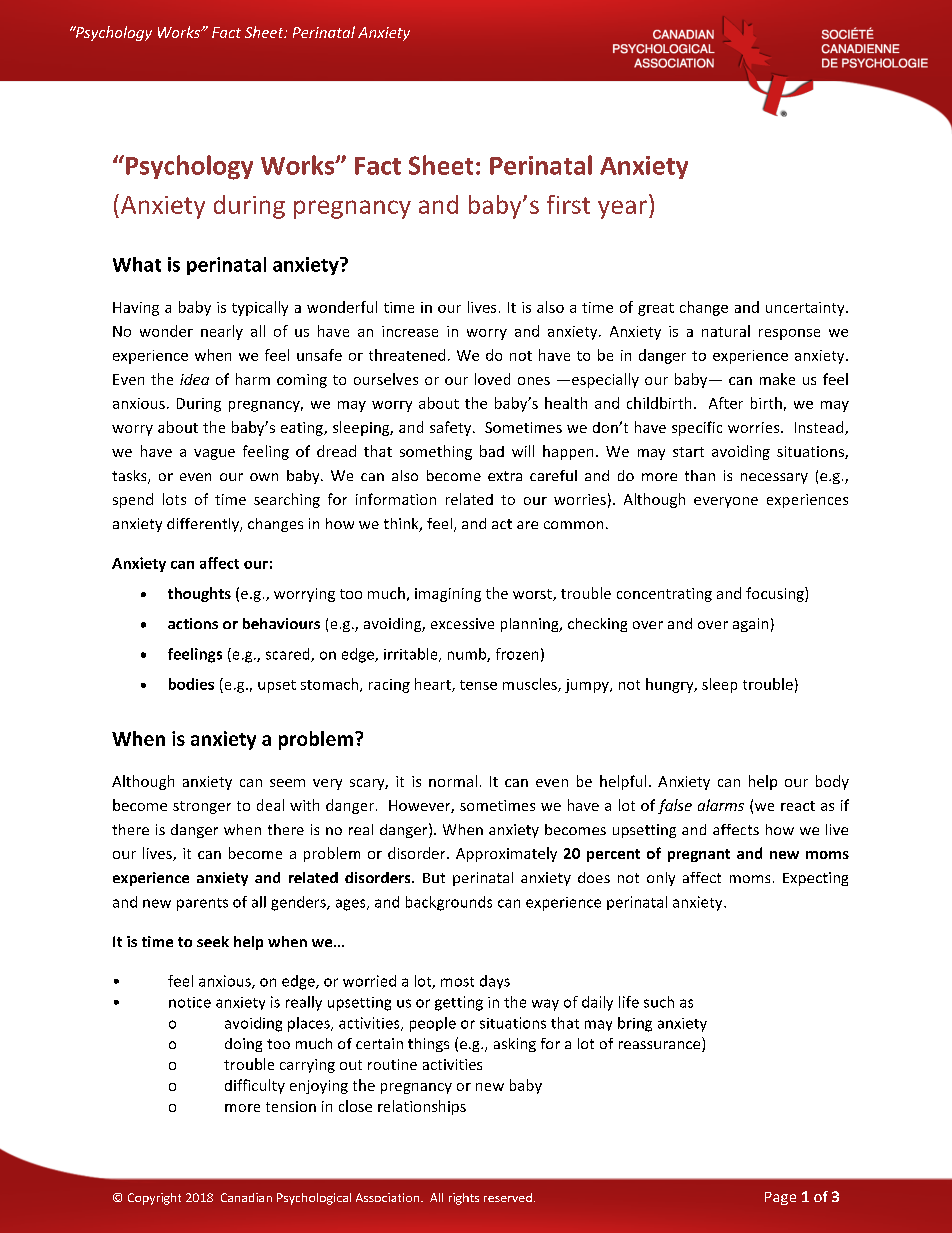 This screenshot has height=1233, width=952. What do you see at coordinates (449, 903) in the screenshot?
I see `backgrounds` at bounding box center [449, 903].
